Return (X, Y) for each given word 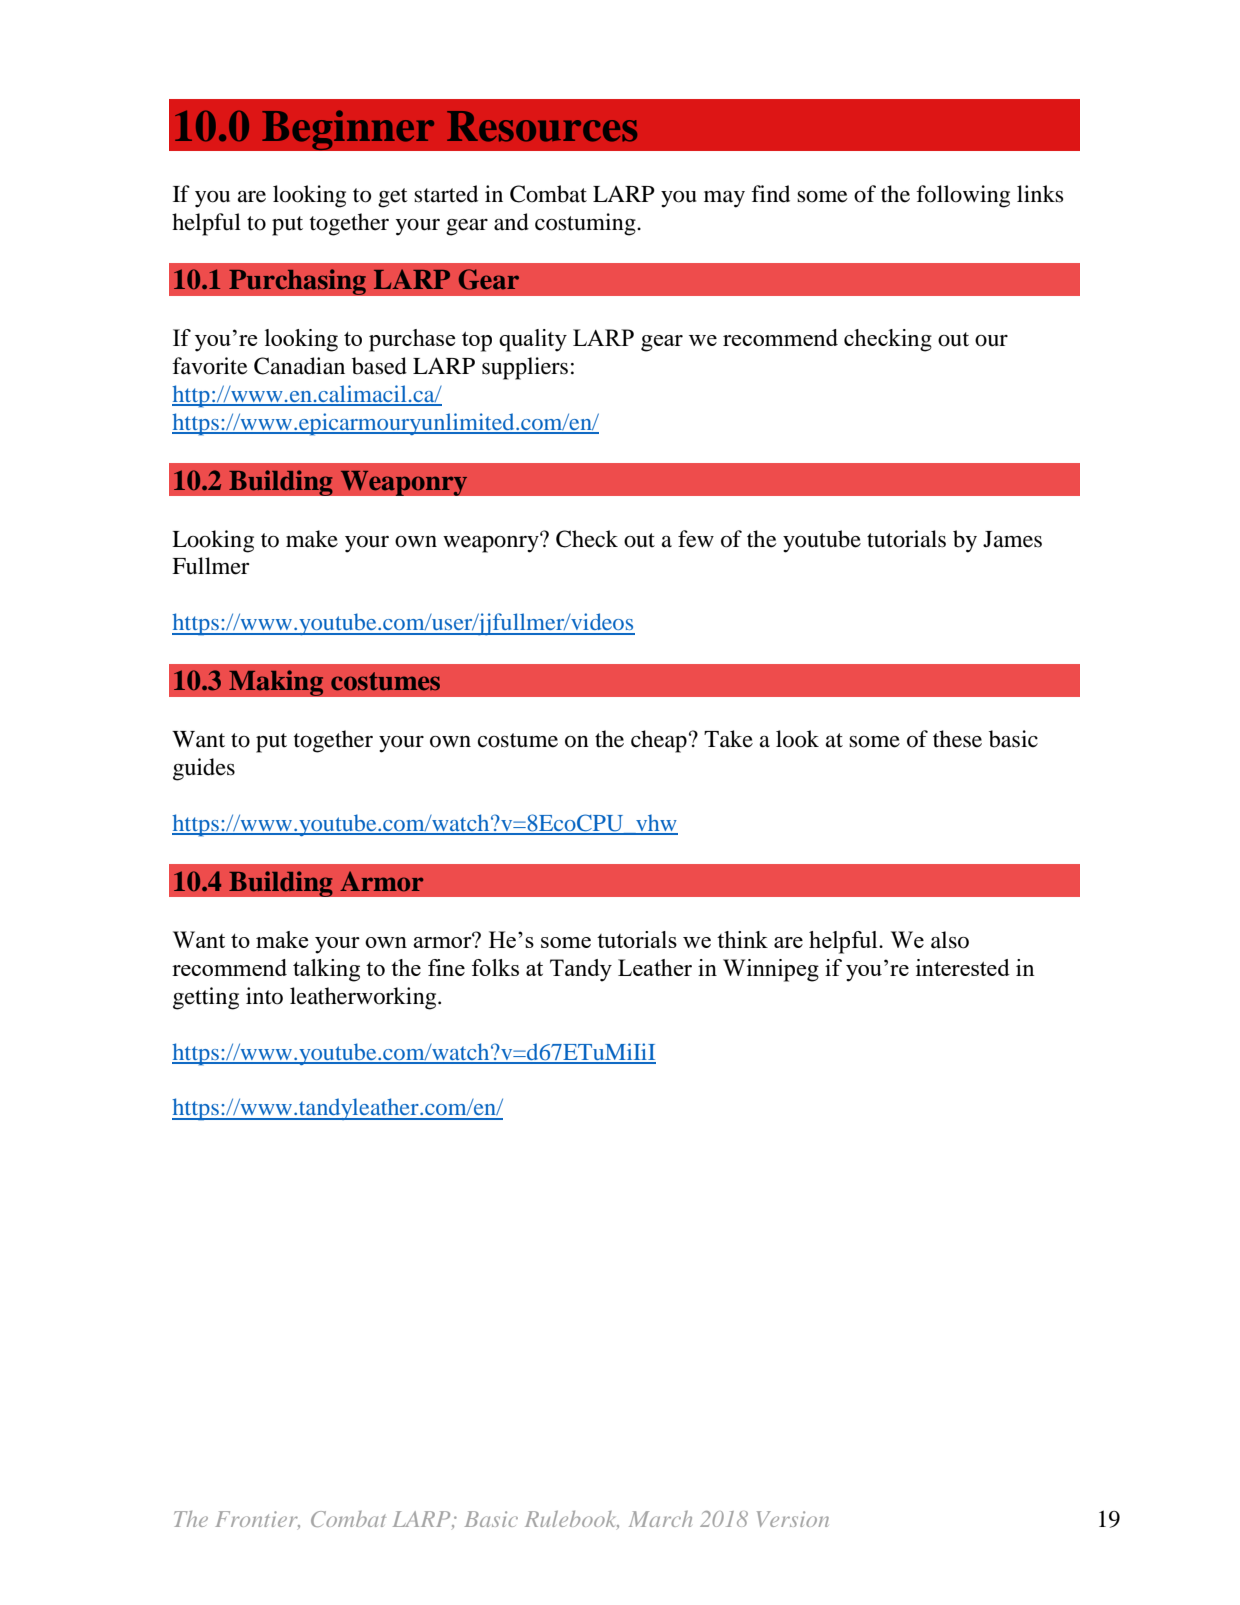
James (1012, 539)
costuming (586, 224)
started (446, 194)
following (963, 196)
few (696, 539)
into (264, 996)
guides (204, 769)
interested (963, 967)
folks (495, 967)
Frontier (257, 1520)
